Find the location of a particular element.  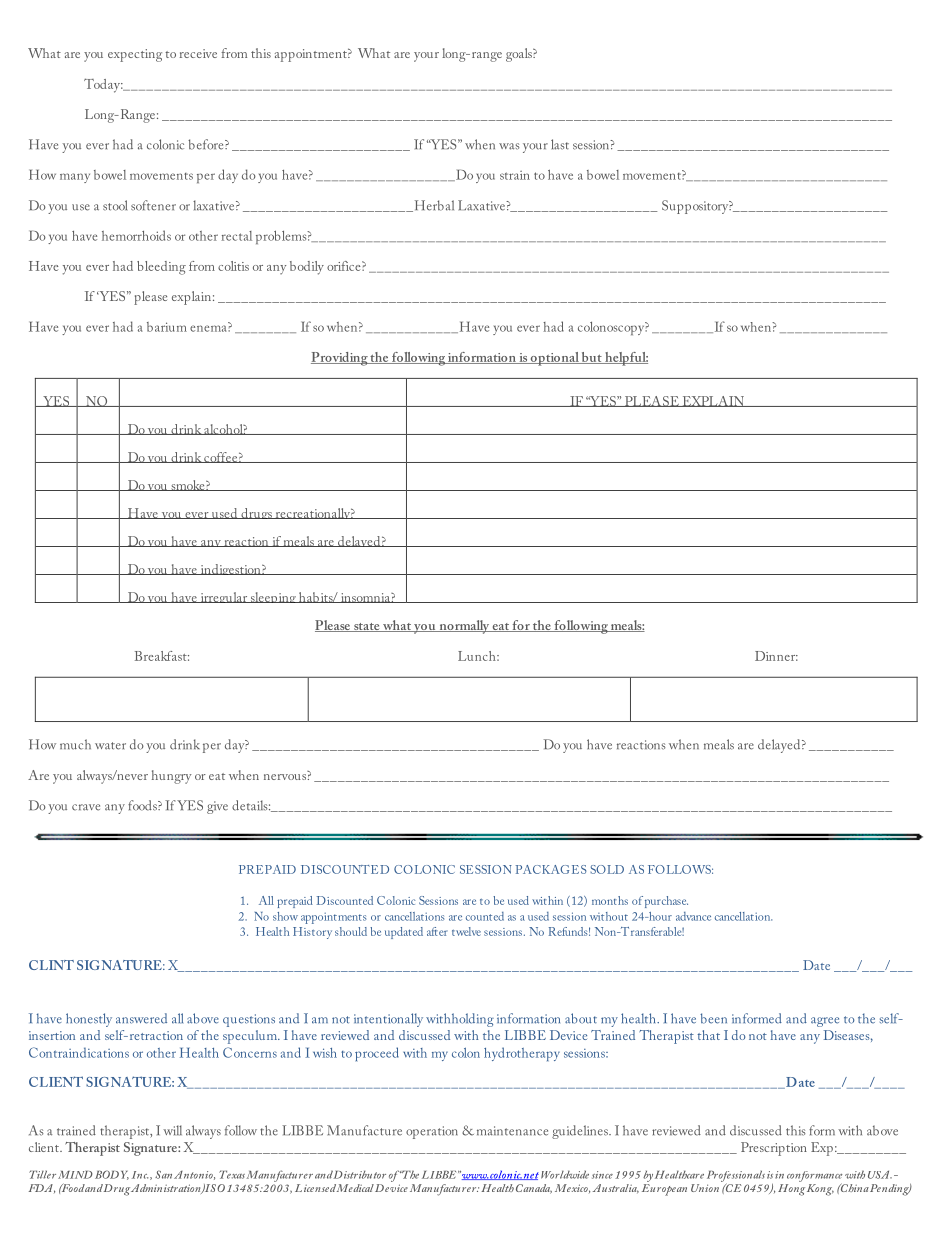

Dinner is located at coordinates (776, 656).
